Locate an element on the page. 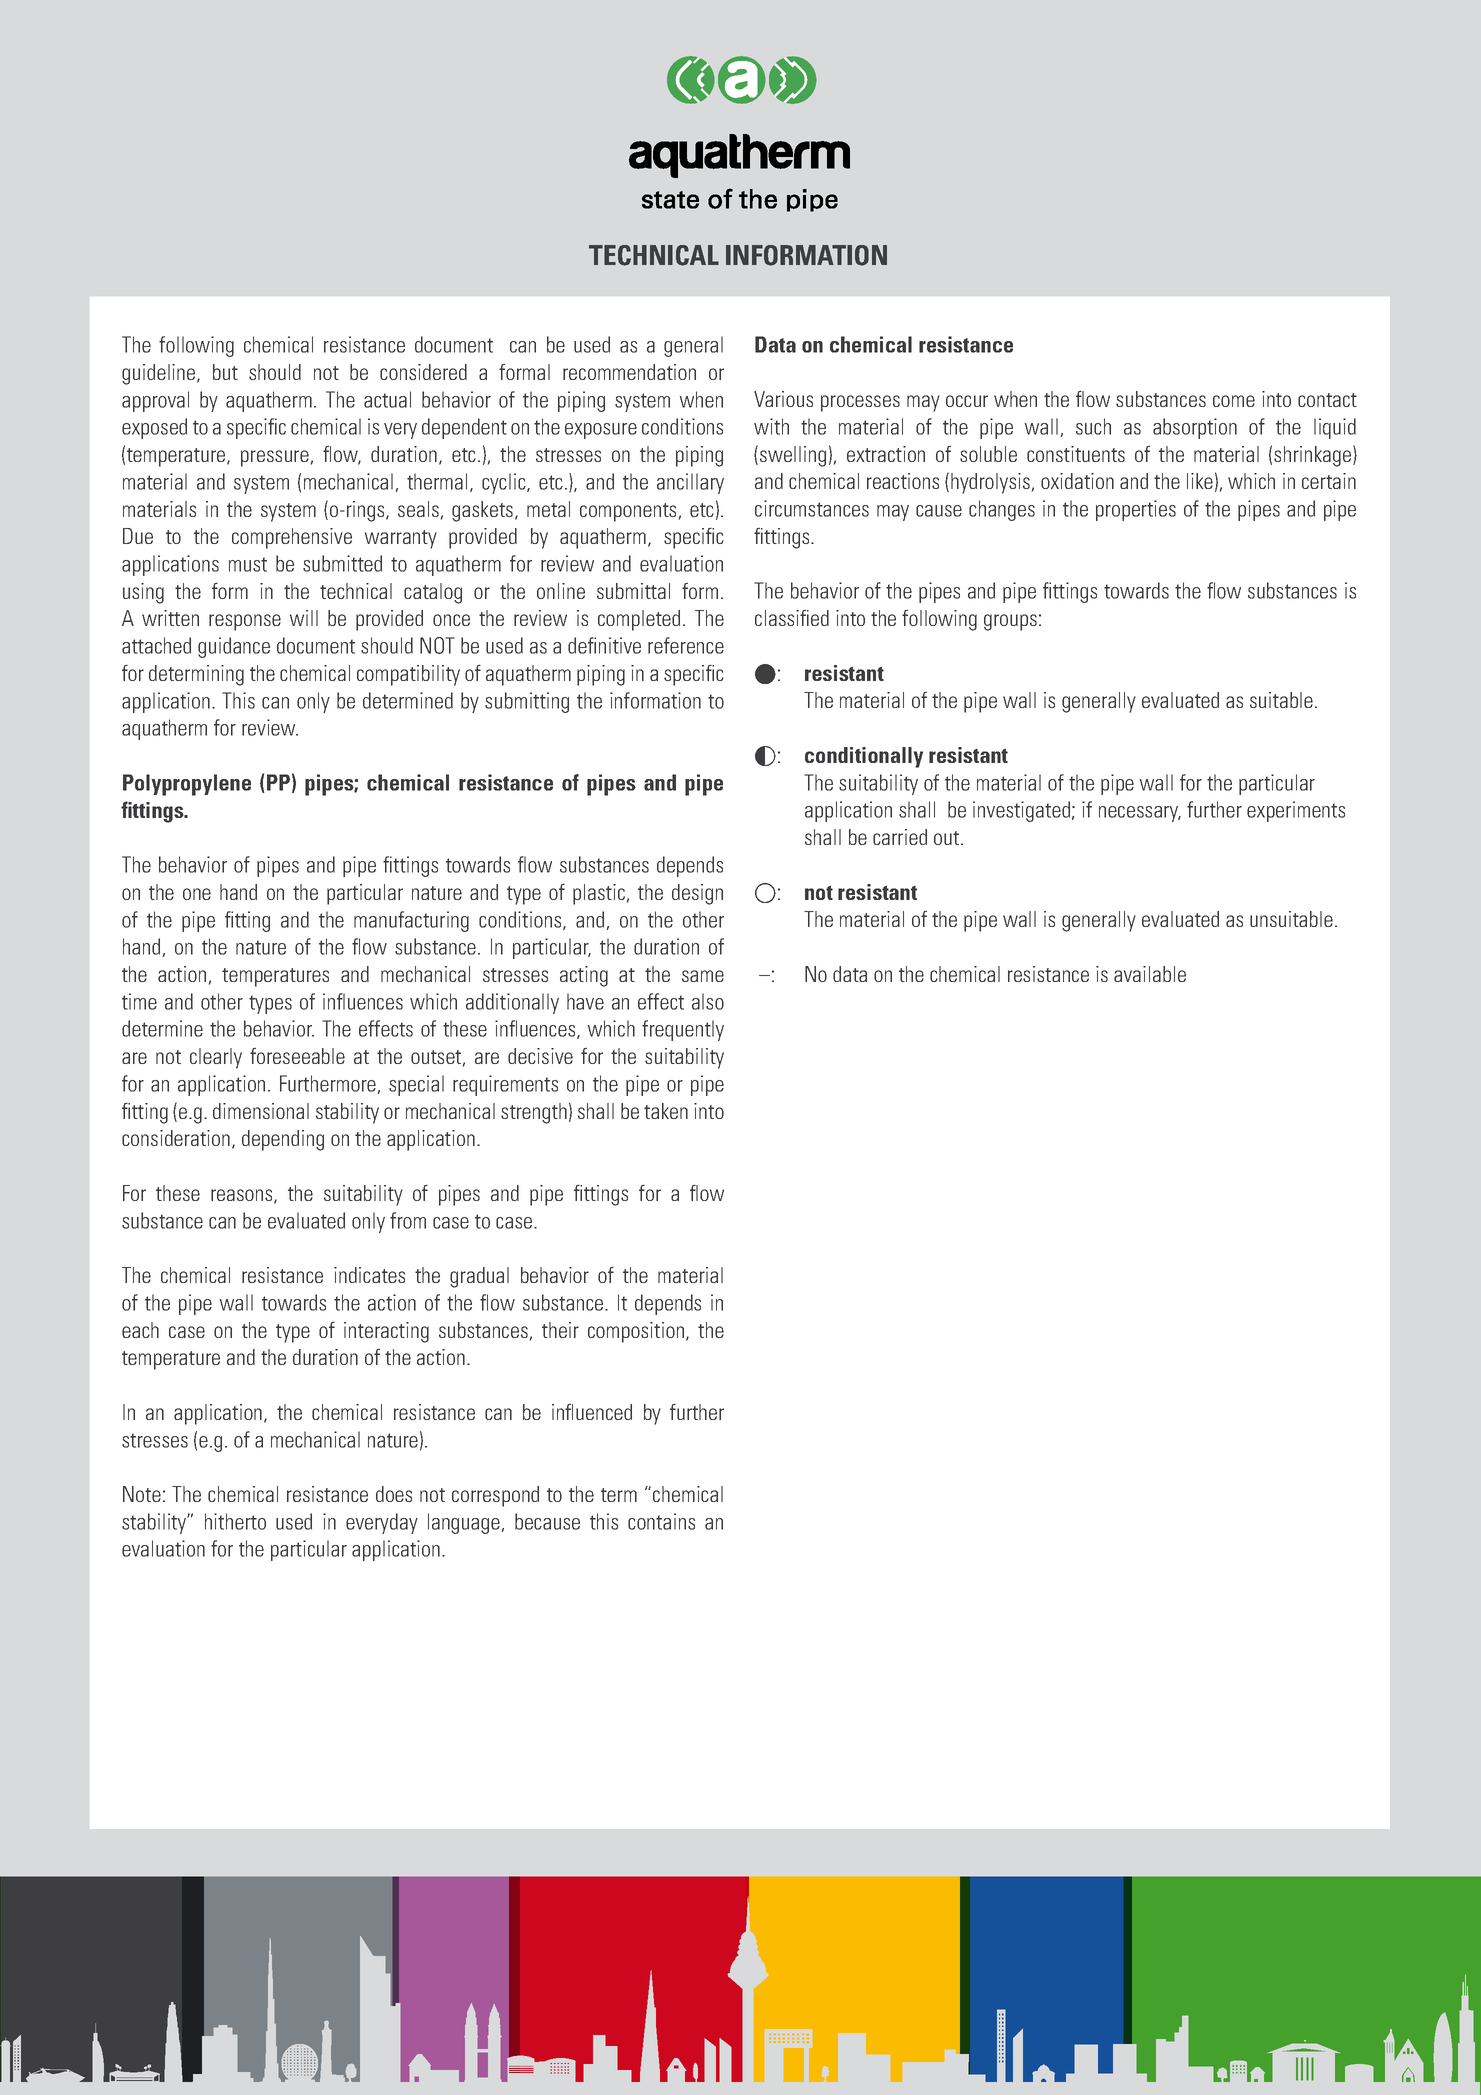 The width and height of the document is (1481, 2095). from is located at coordinates (408, 1220).
